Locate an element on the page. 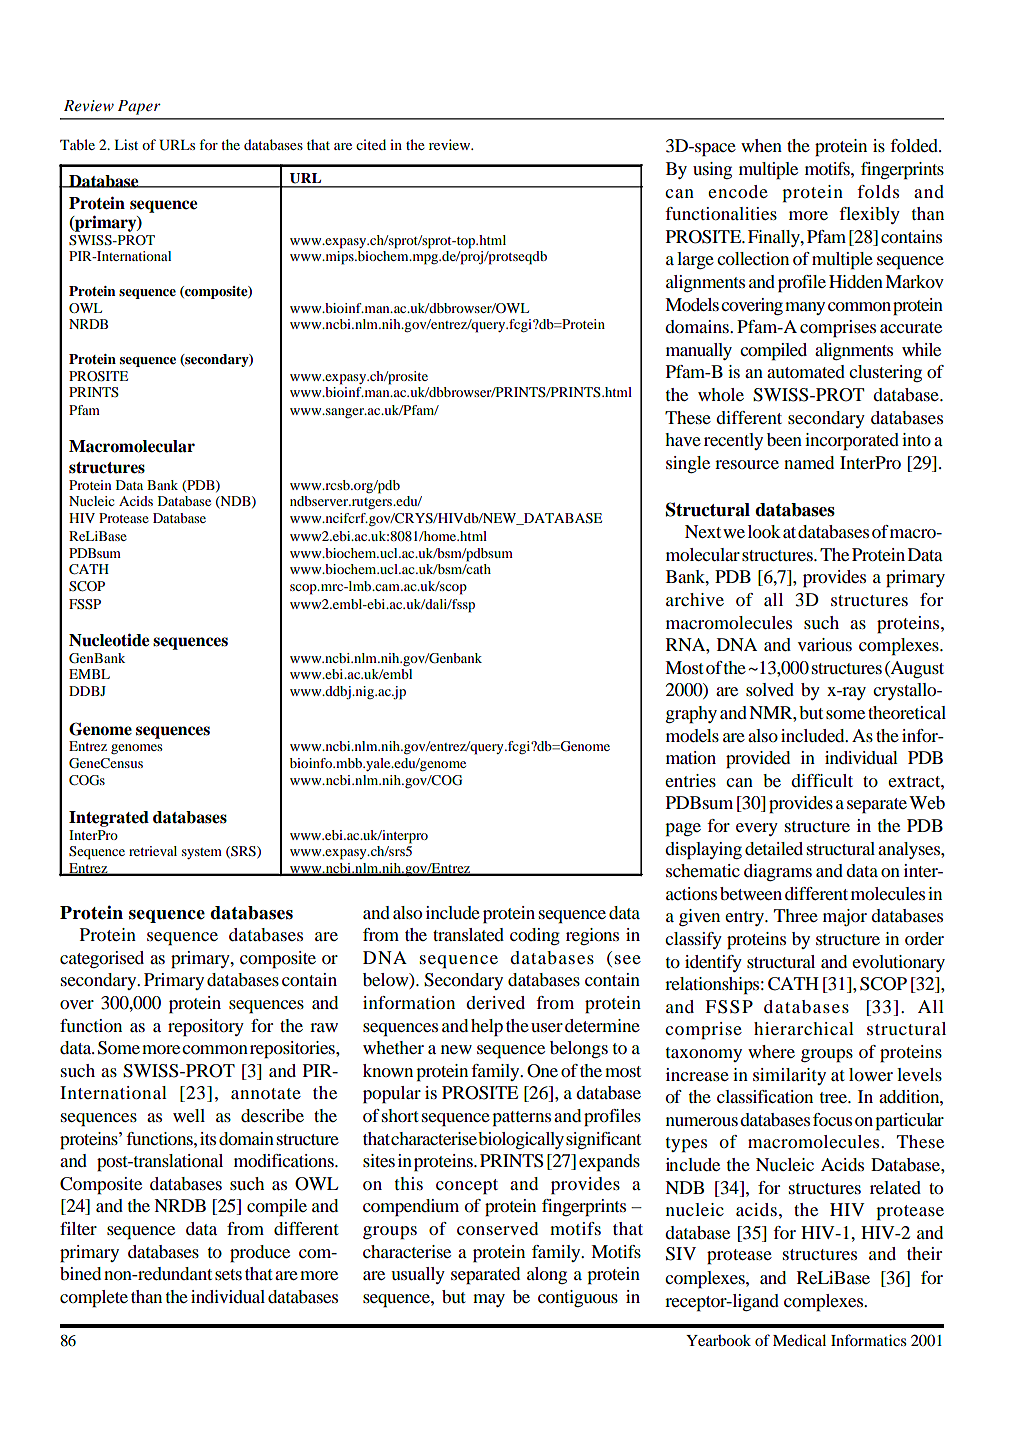 The image size is (1019, 1440). Integrated is located at coordinates (109, 819).
